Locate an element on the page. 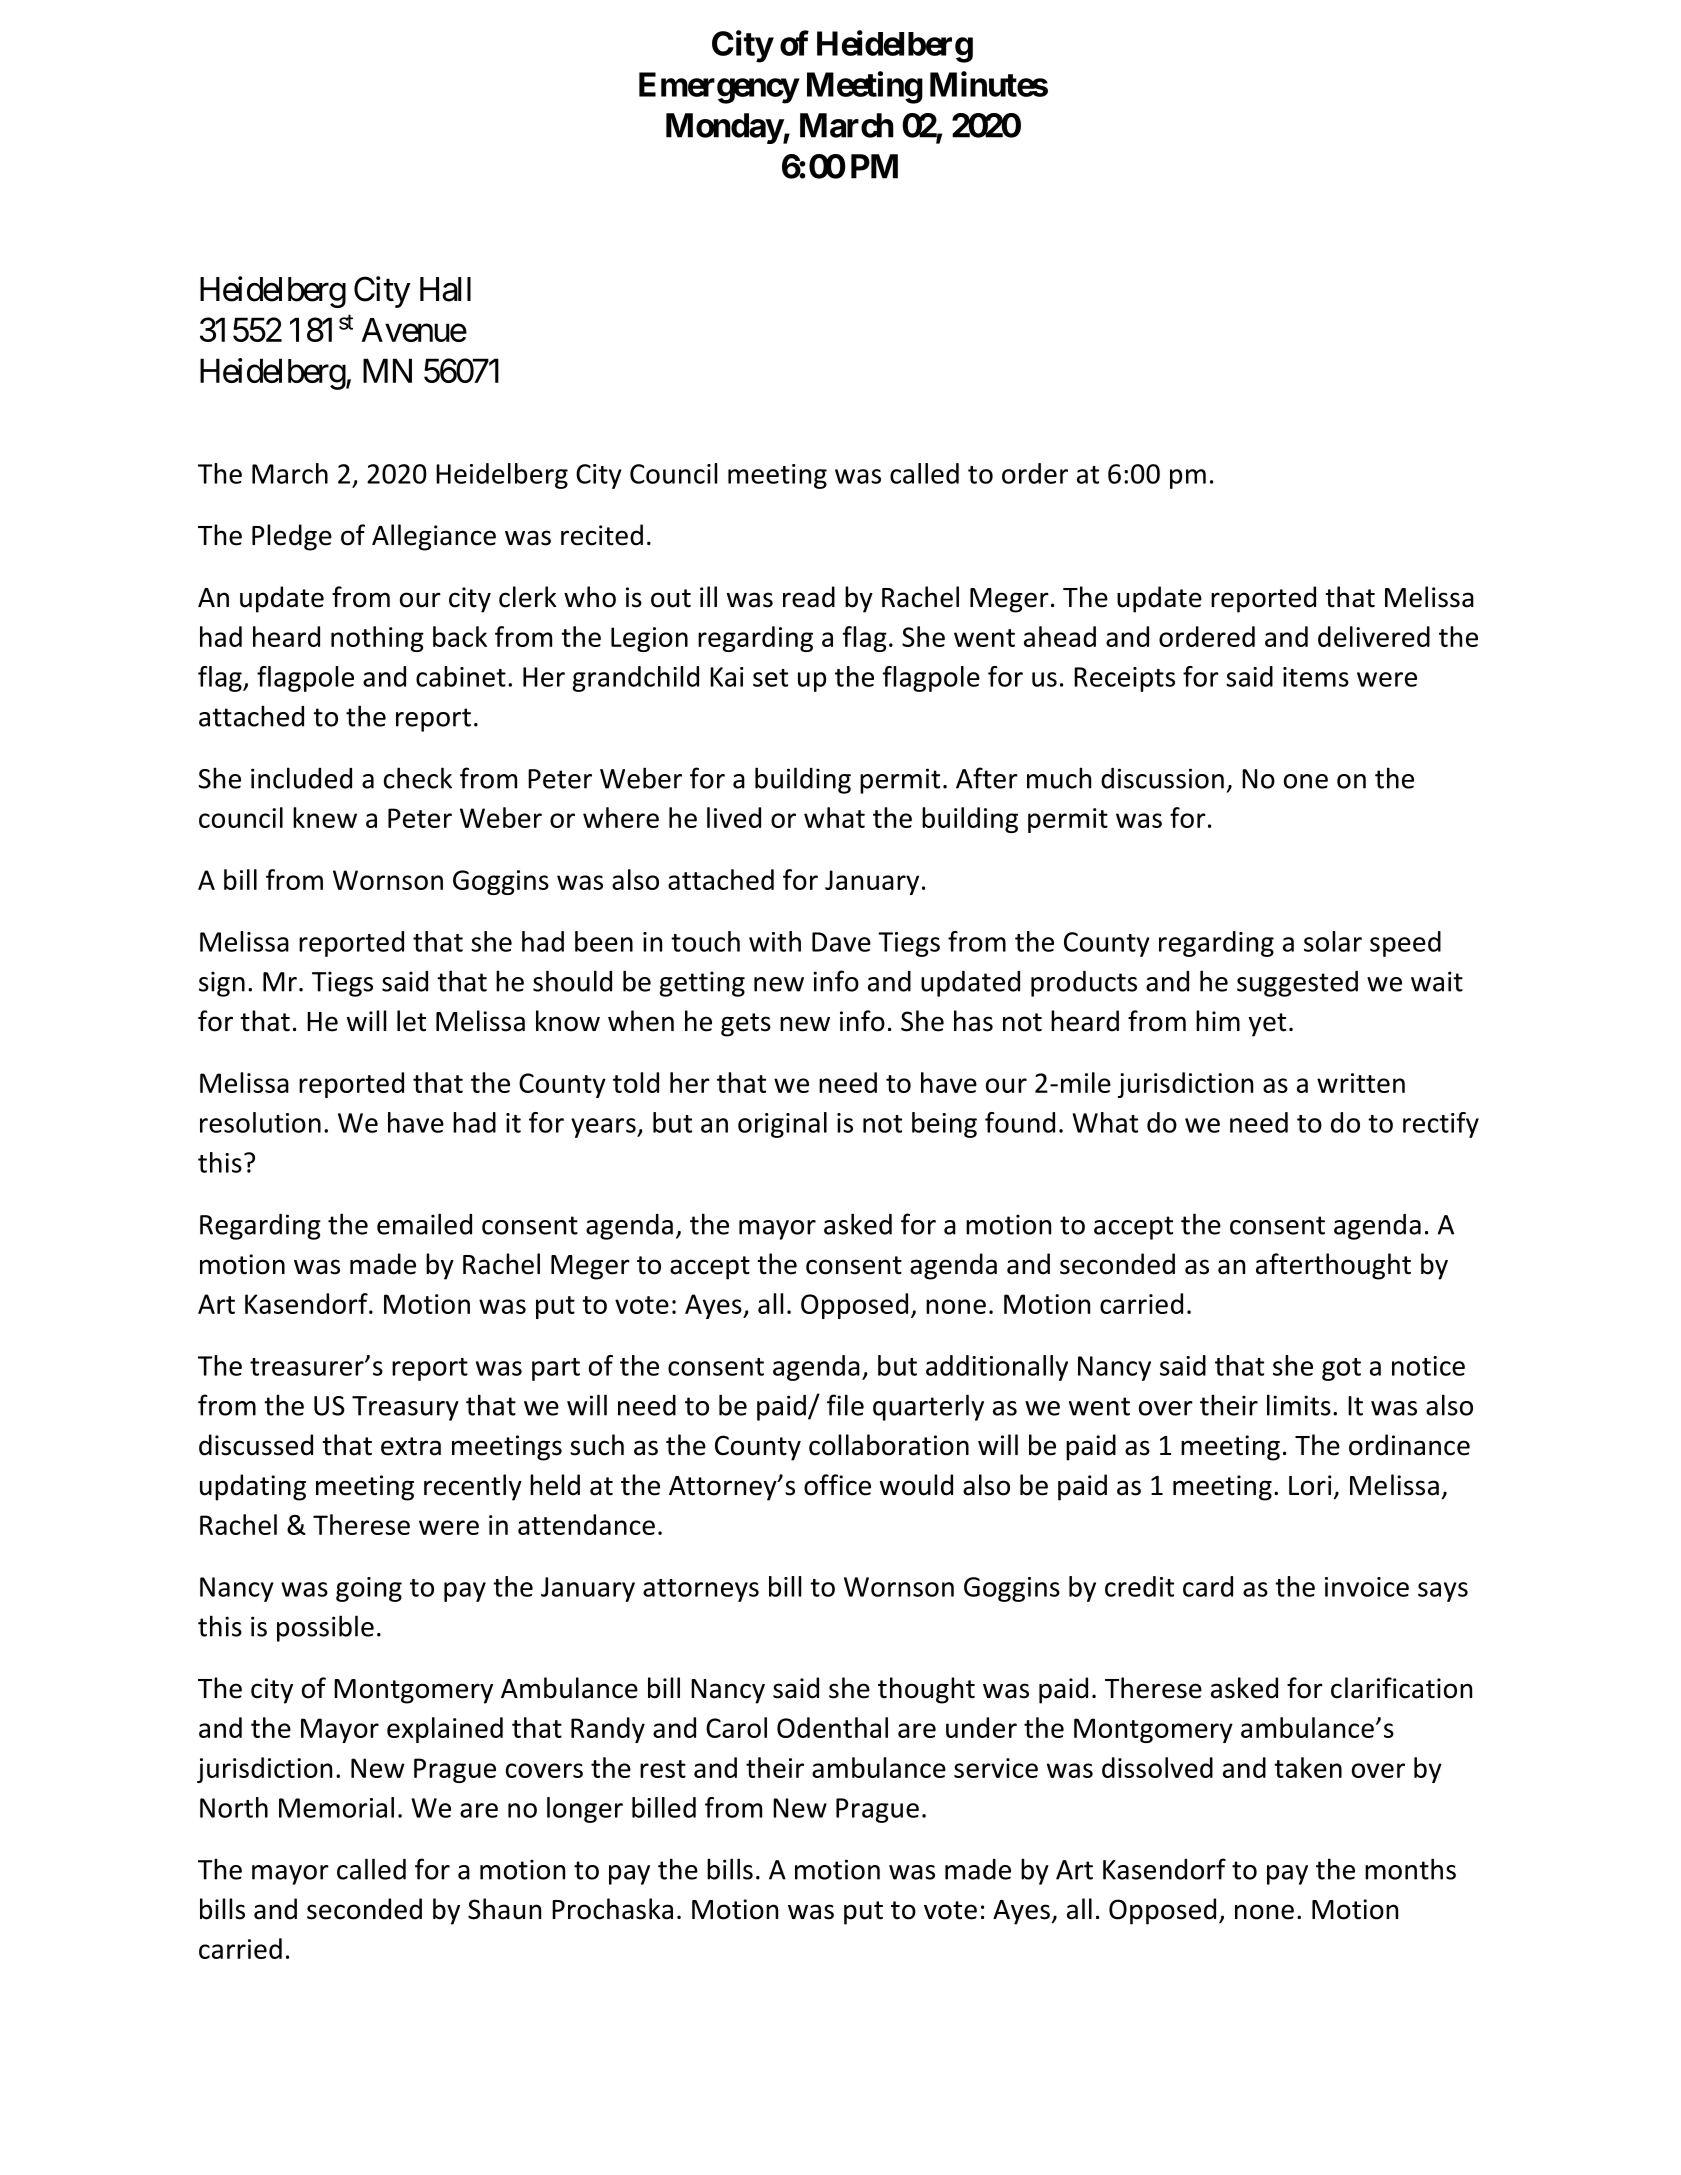 The image size is (1681, 2175). resolution is located at coordinates (260, 1122).
